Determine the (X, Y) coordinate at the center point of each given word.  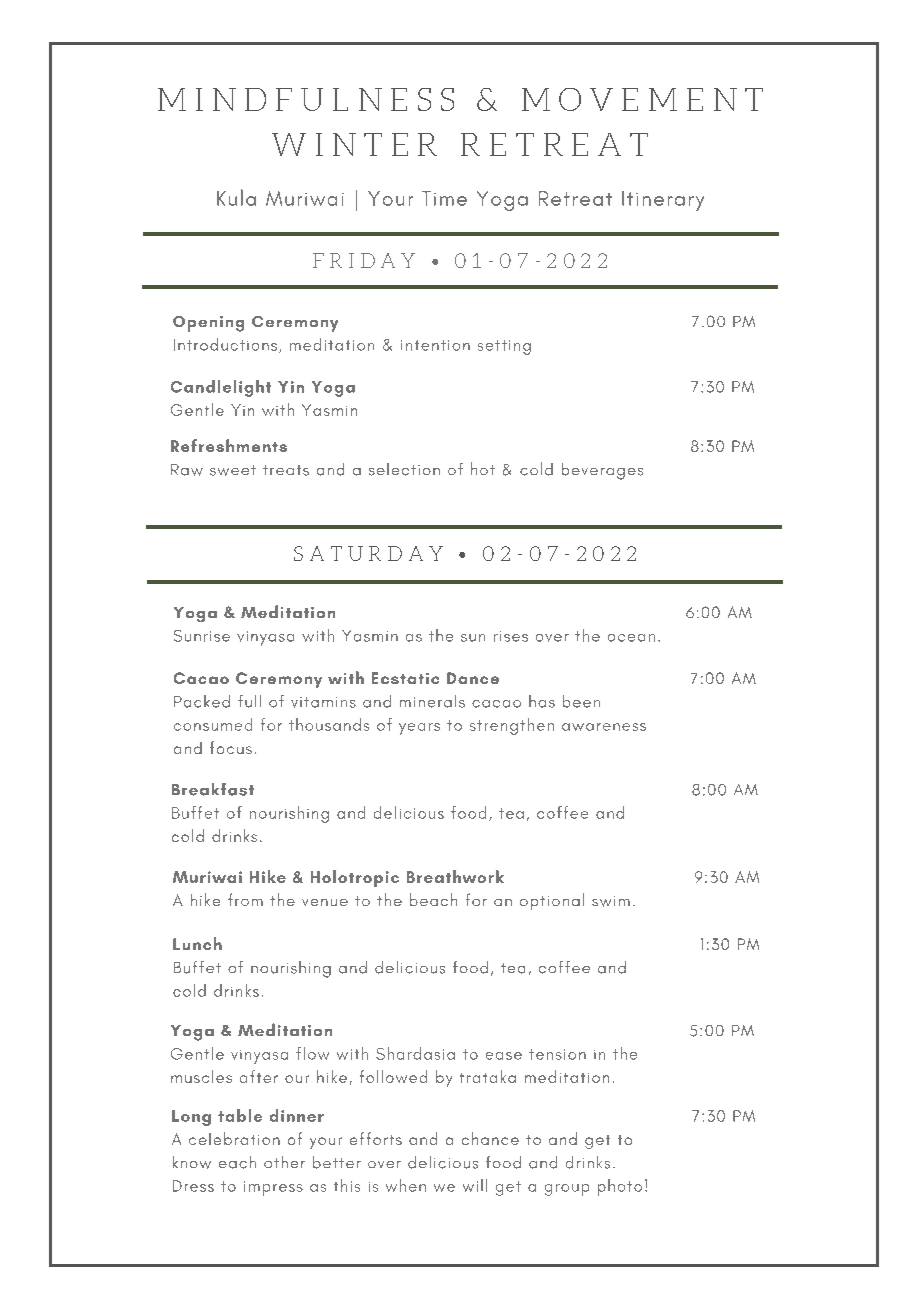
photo (620, 1187)
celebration (234, 1138)
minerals (432, 701)
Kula (236, 197)
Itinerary (663, 201)
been (581, 701)
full (249, 701)
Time (444, 198)
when (406, 1185)
